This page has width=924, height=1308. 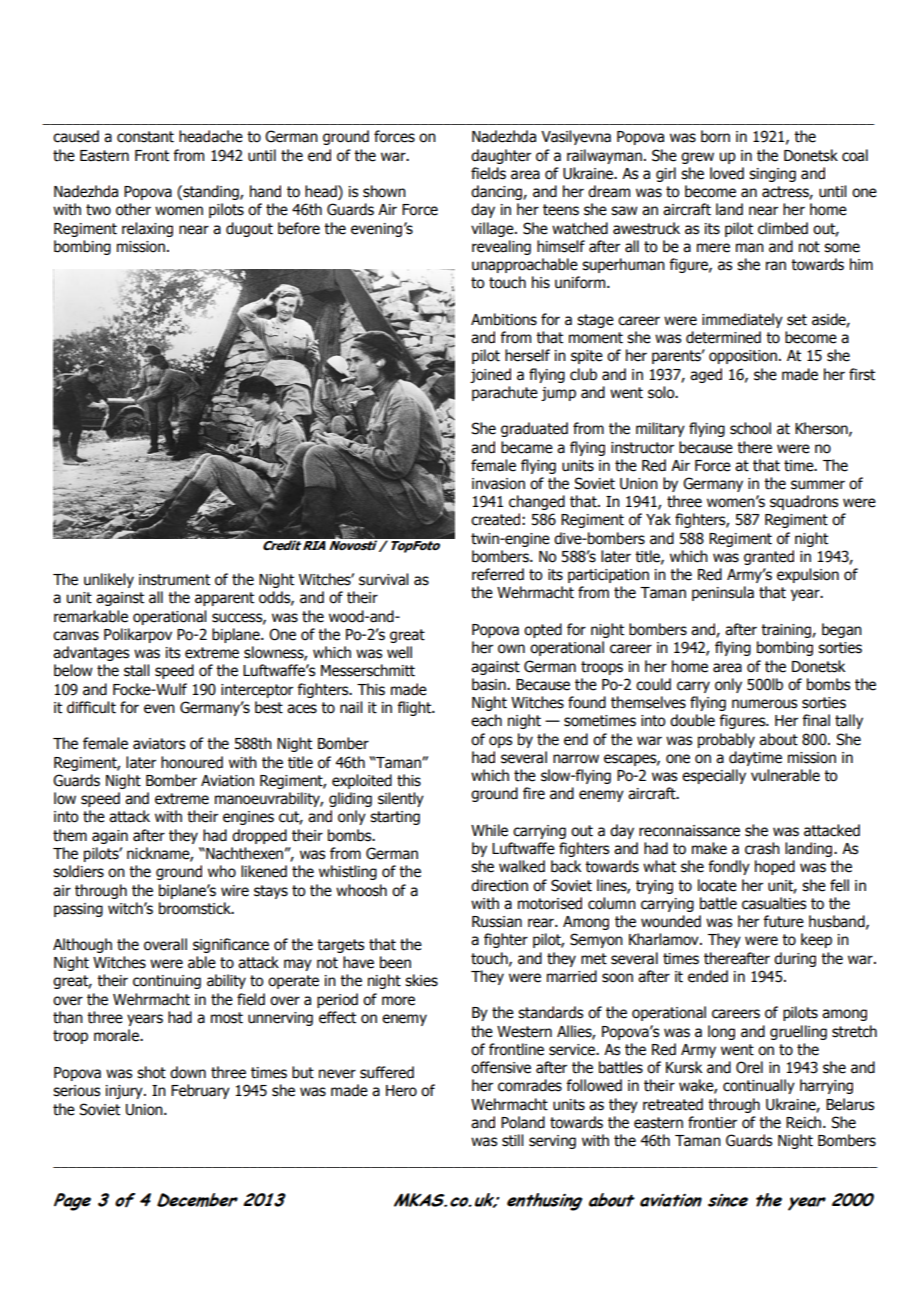 I want to click on daughter, so click(x=501, y=156).
